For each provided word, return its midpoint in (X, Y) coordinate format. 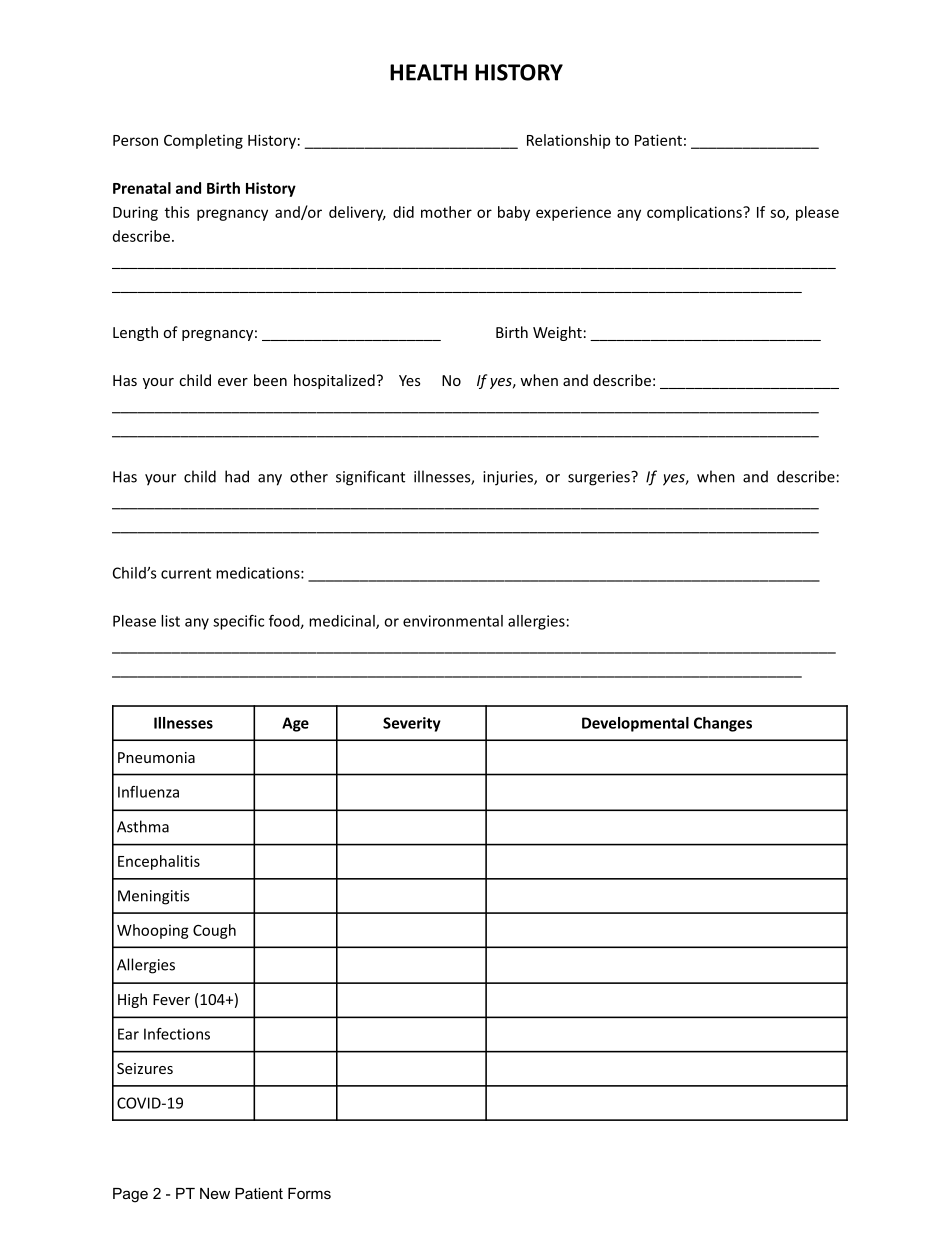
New (215, 1193)
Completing (203, 141)
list (170, 621)
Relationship (568, 141)
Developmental (635, 724)
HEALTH (428, 72)
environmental (453, 621)
